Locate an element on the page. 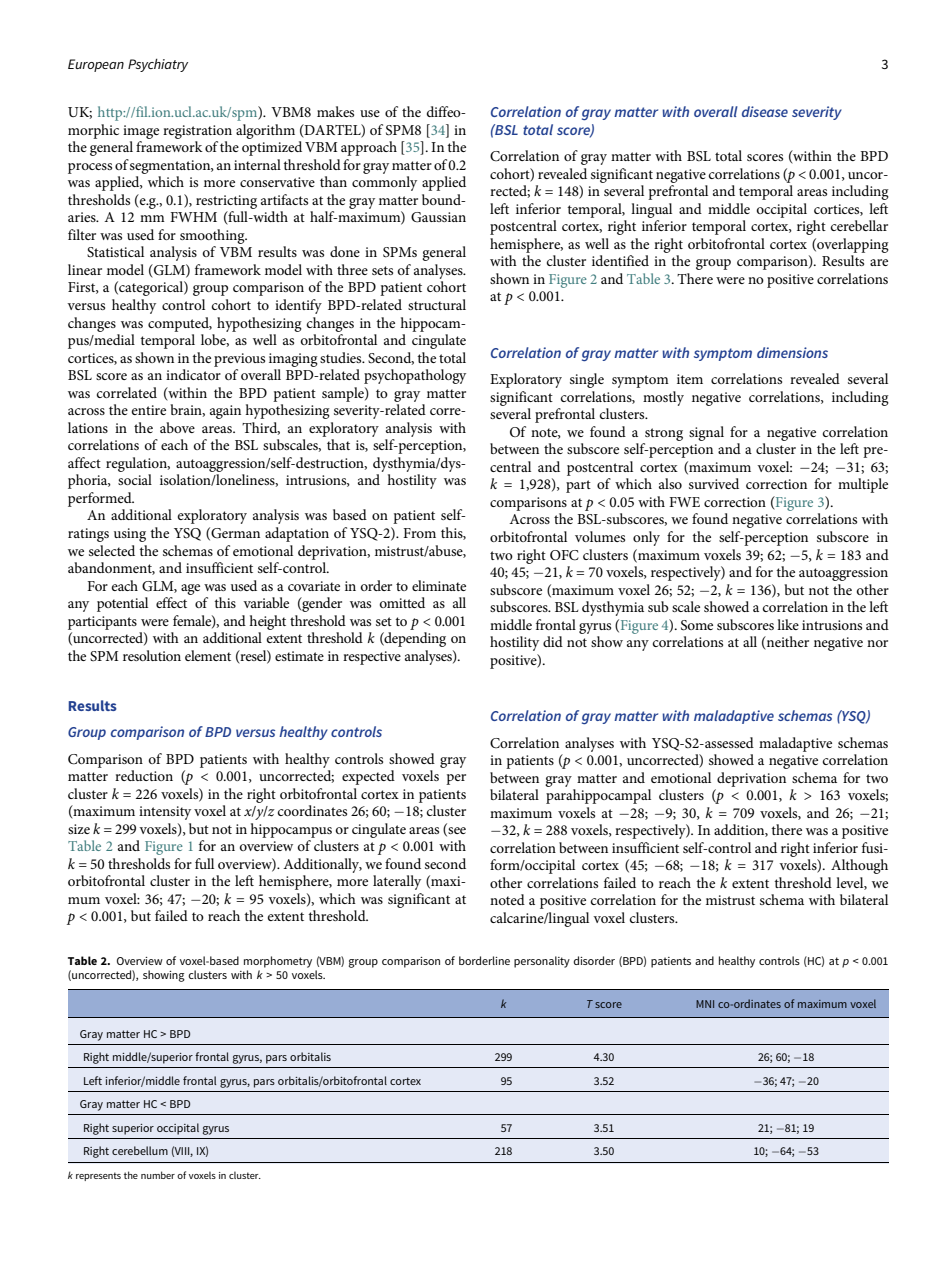 The height and width of the image is (1270, 952). signal is located at coordinates (706, 433).
